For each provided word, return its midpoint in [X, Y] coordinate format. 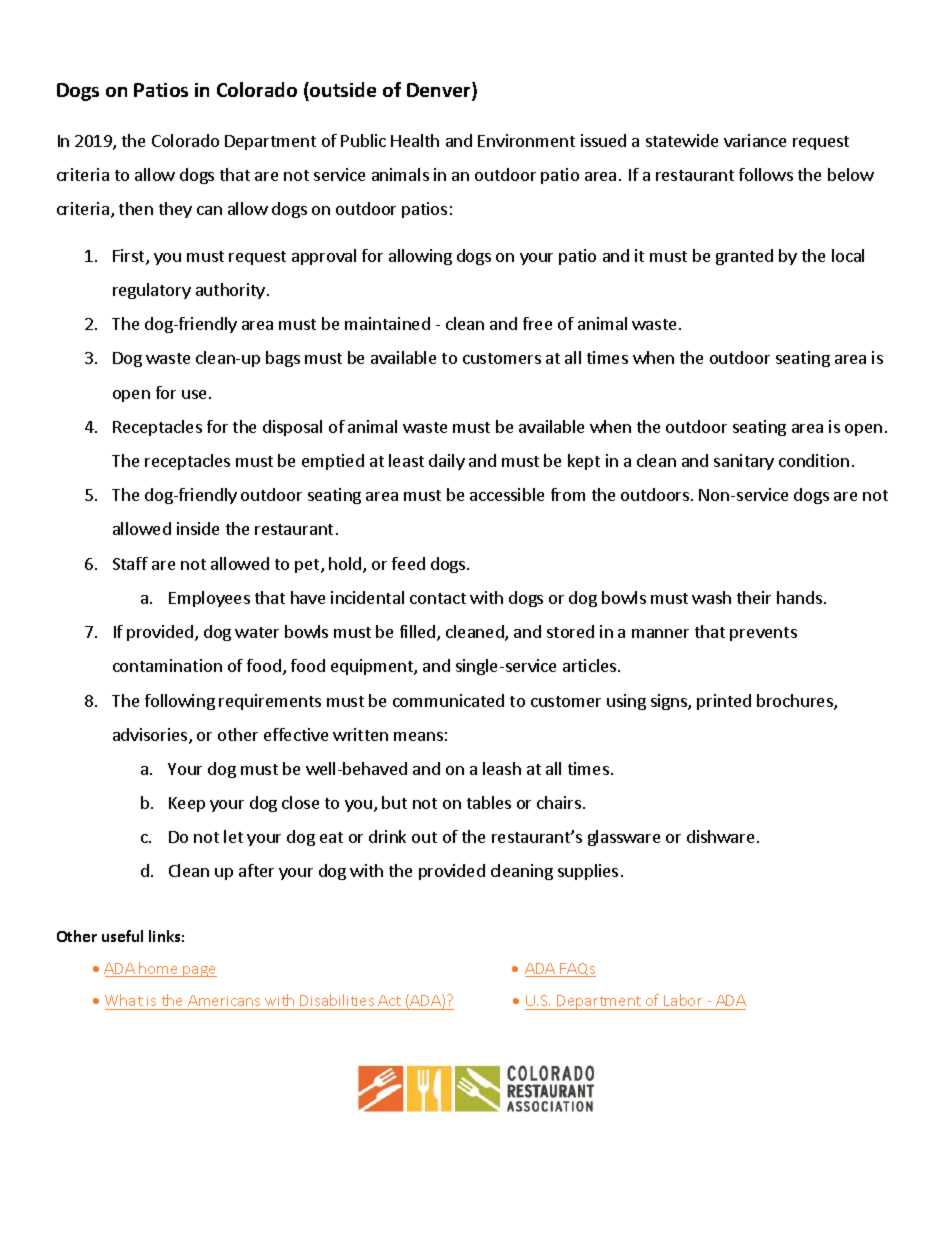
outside [342, 89]
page [199, 971]
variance [755, 140]
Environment [526, 140]
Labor [683, 1000]
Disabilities [337, 1000]
